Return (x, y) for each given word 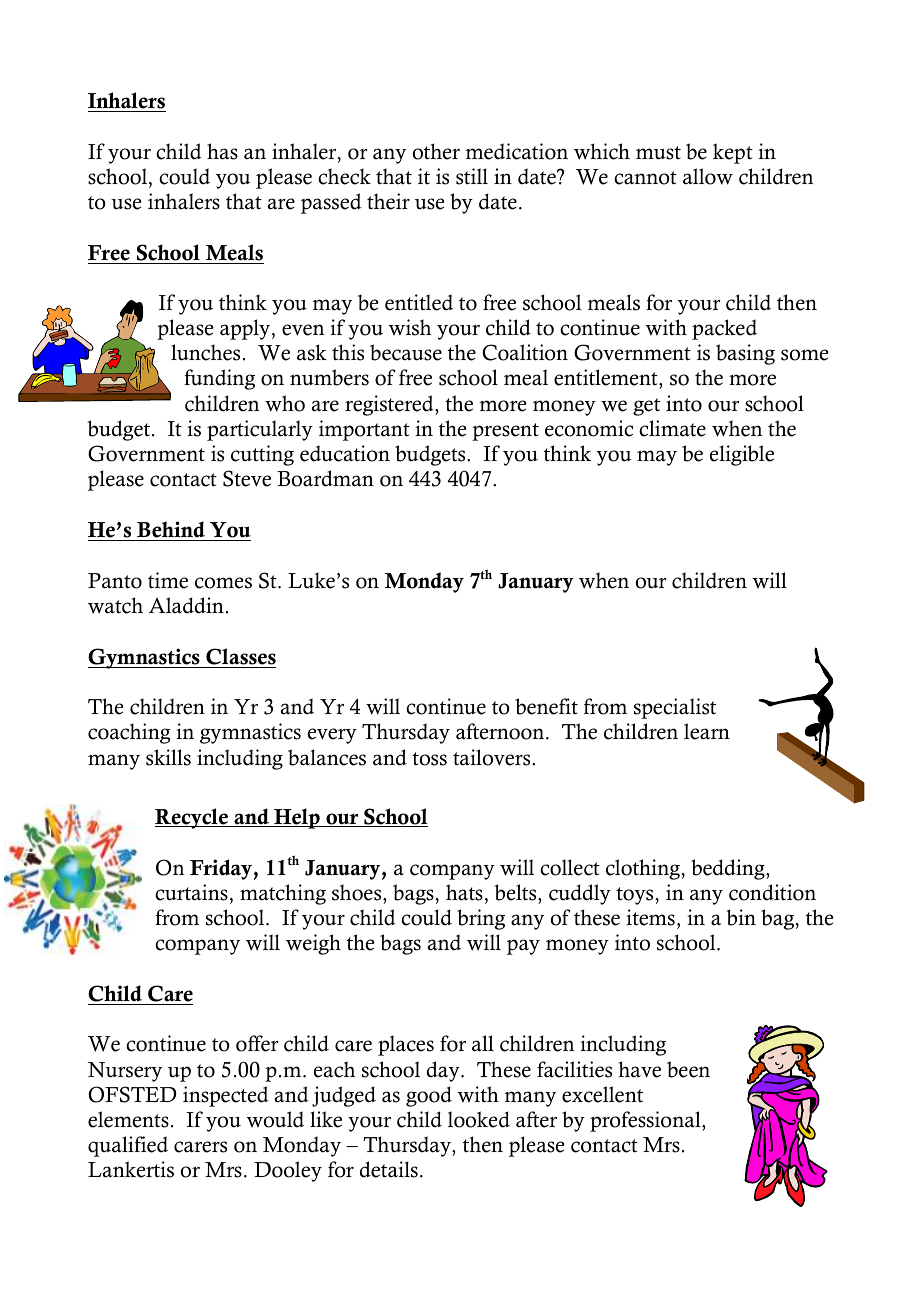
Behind (171, 531)
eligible (742, 455)
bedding (729, 869)
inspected (226, 1096)
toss (429, 759)
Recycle (192, 818)
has (222, 151)
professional (646, 1121)
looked (479, 1119)
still (472, 176)
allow (708, 176)
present (505, 432)
